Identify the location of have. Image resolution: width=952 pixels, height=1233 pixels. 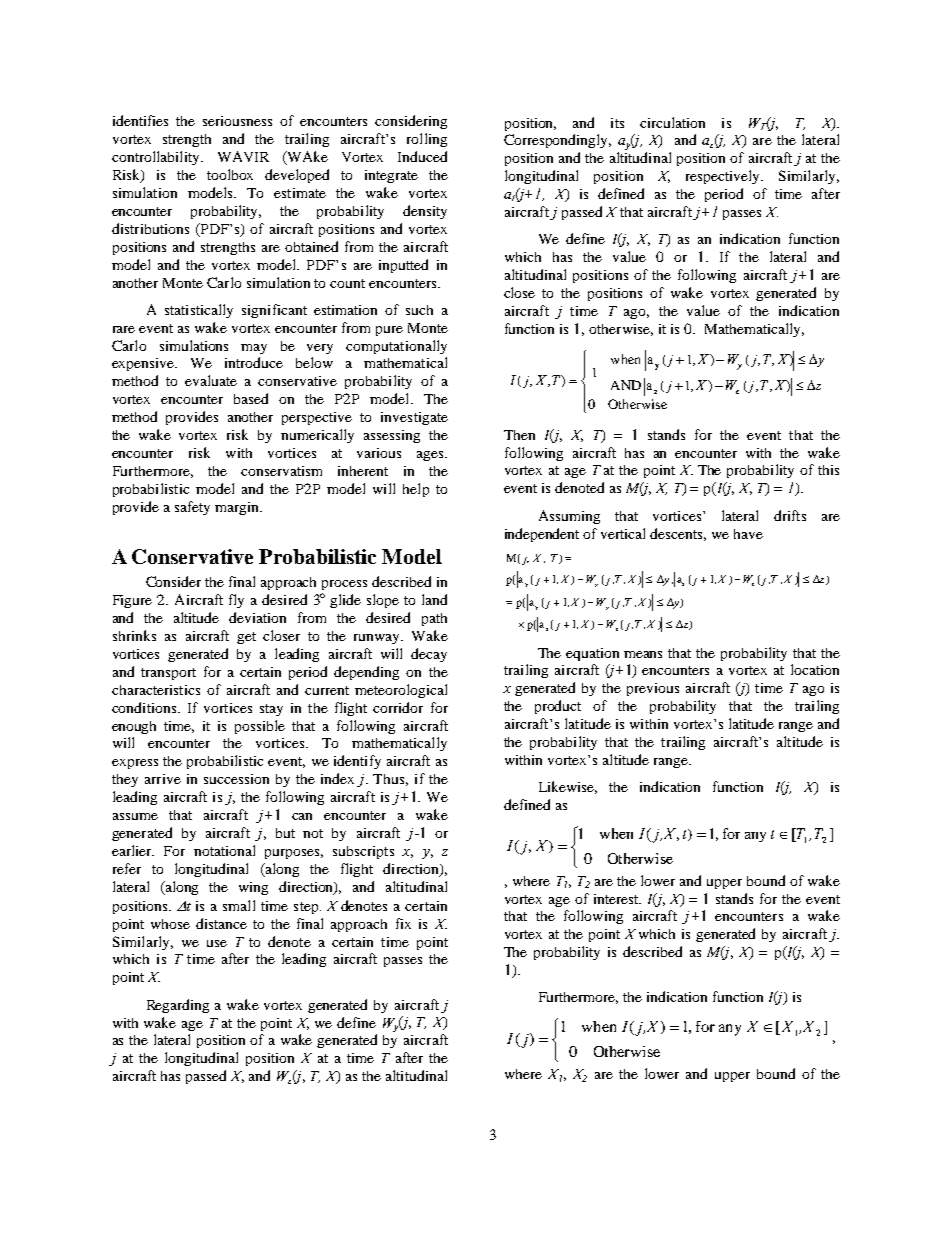
(748, 534).
